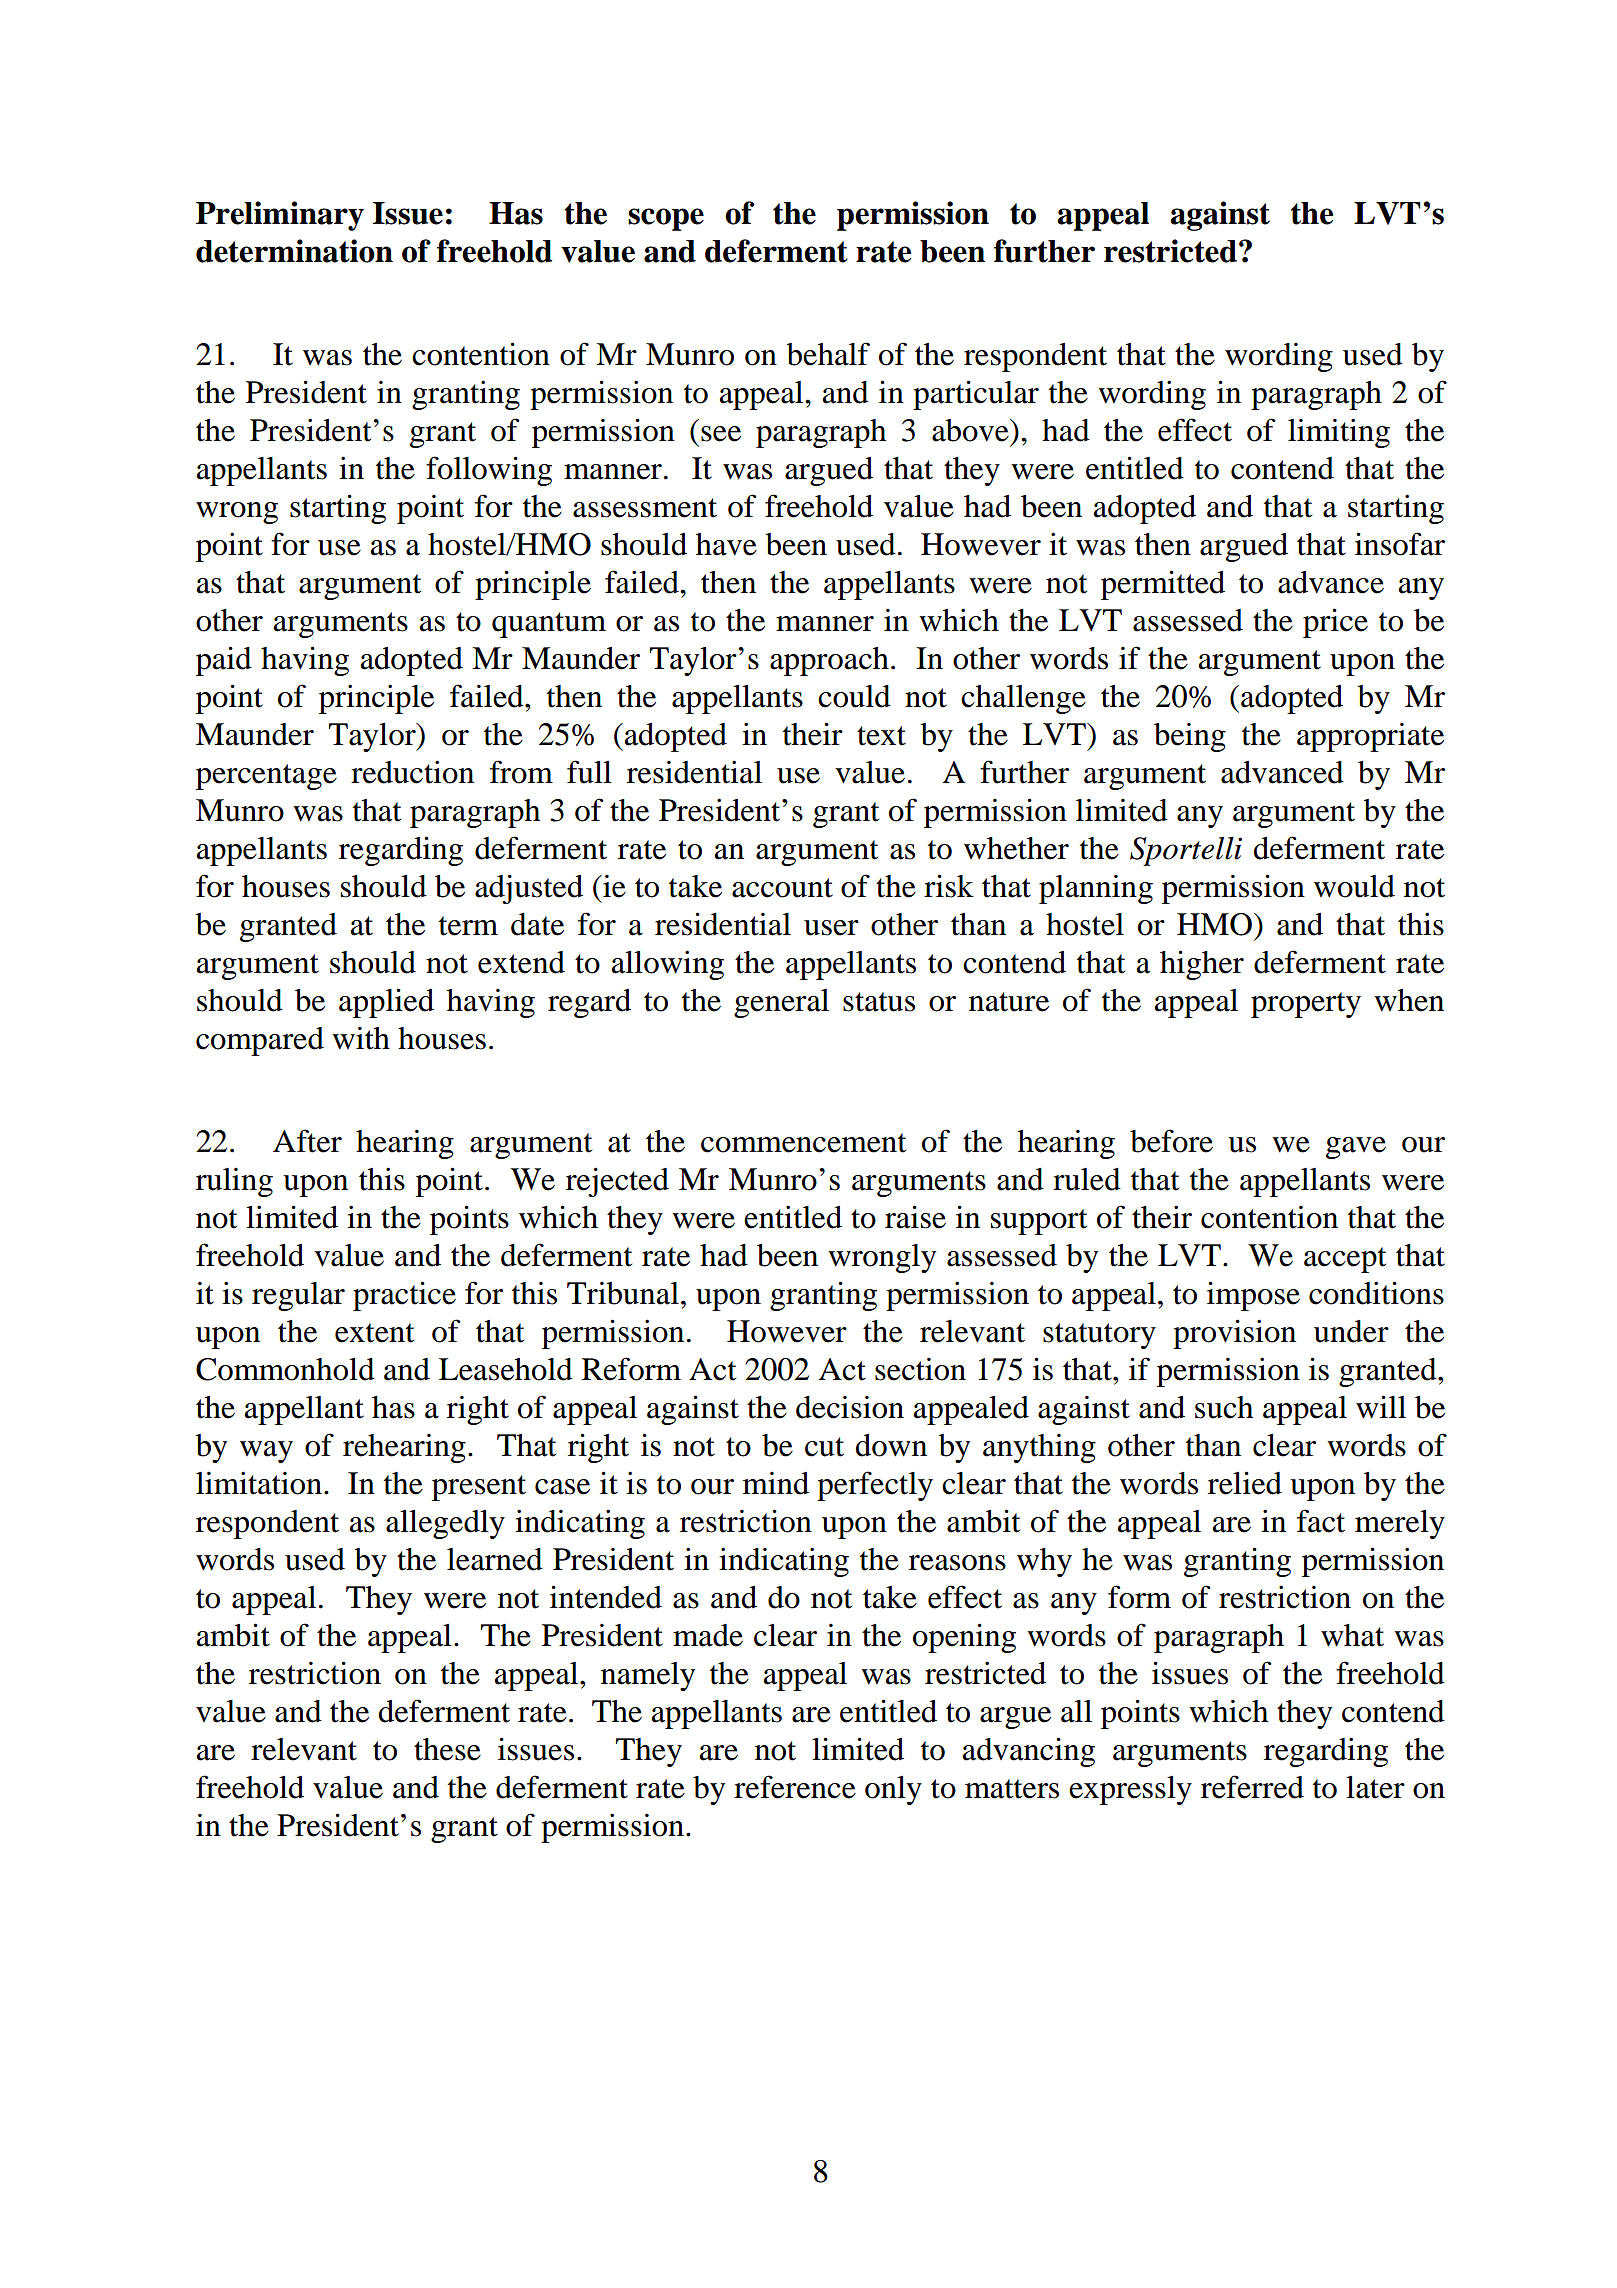  What do you see at coordinates (915, 1217) in the screenshot?
I see `raise` at bounding box center [915, 1217].
